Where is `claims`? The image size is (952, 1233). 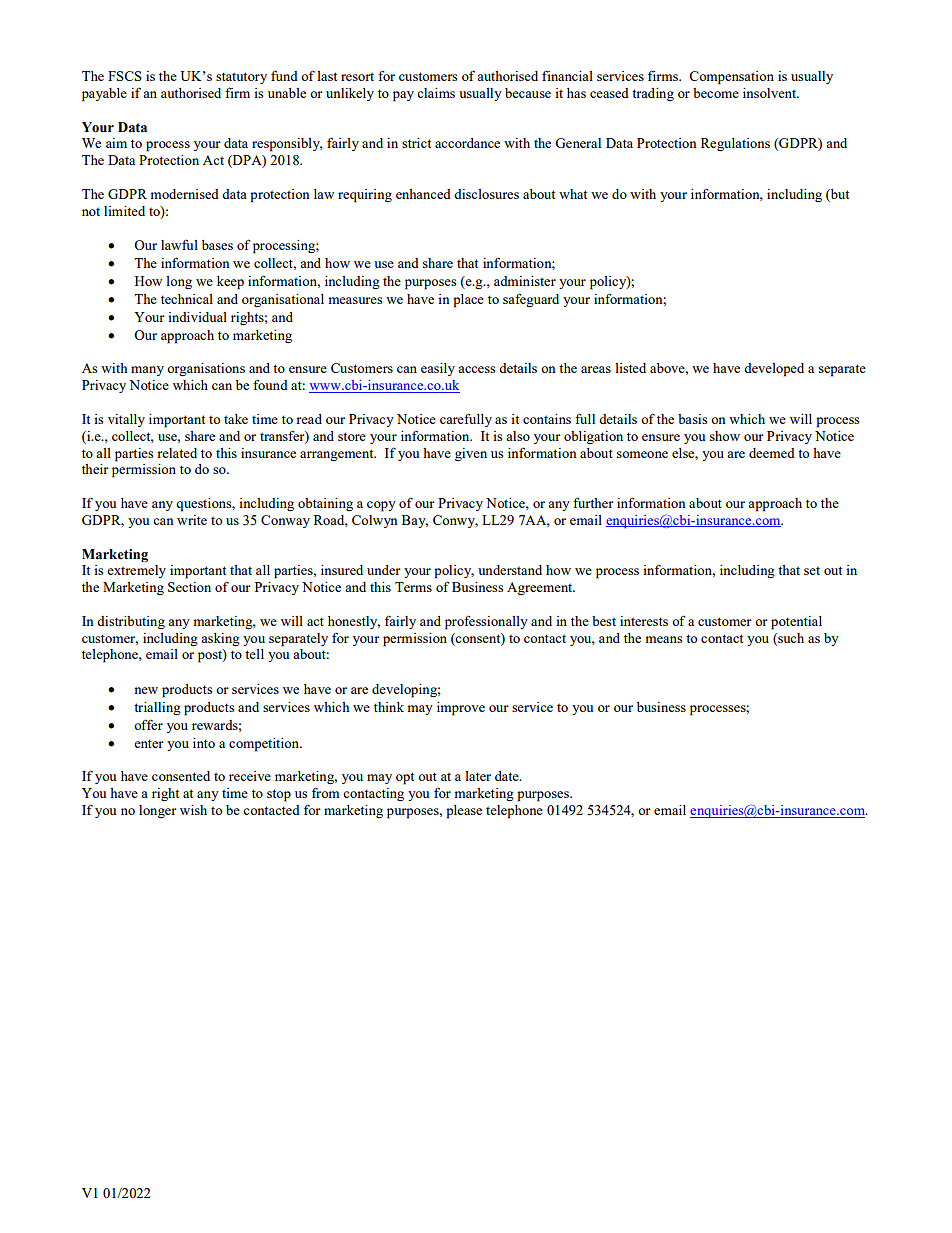 claims is located at coordinates (436, 93).
